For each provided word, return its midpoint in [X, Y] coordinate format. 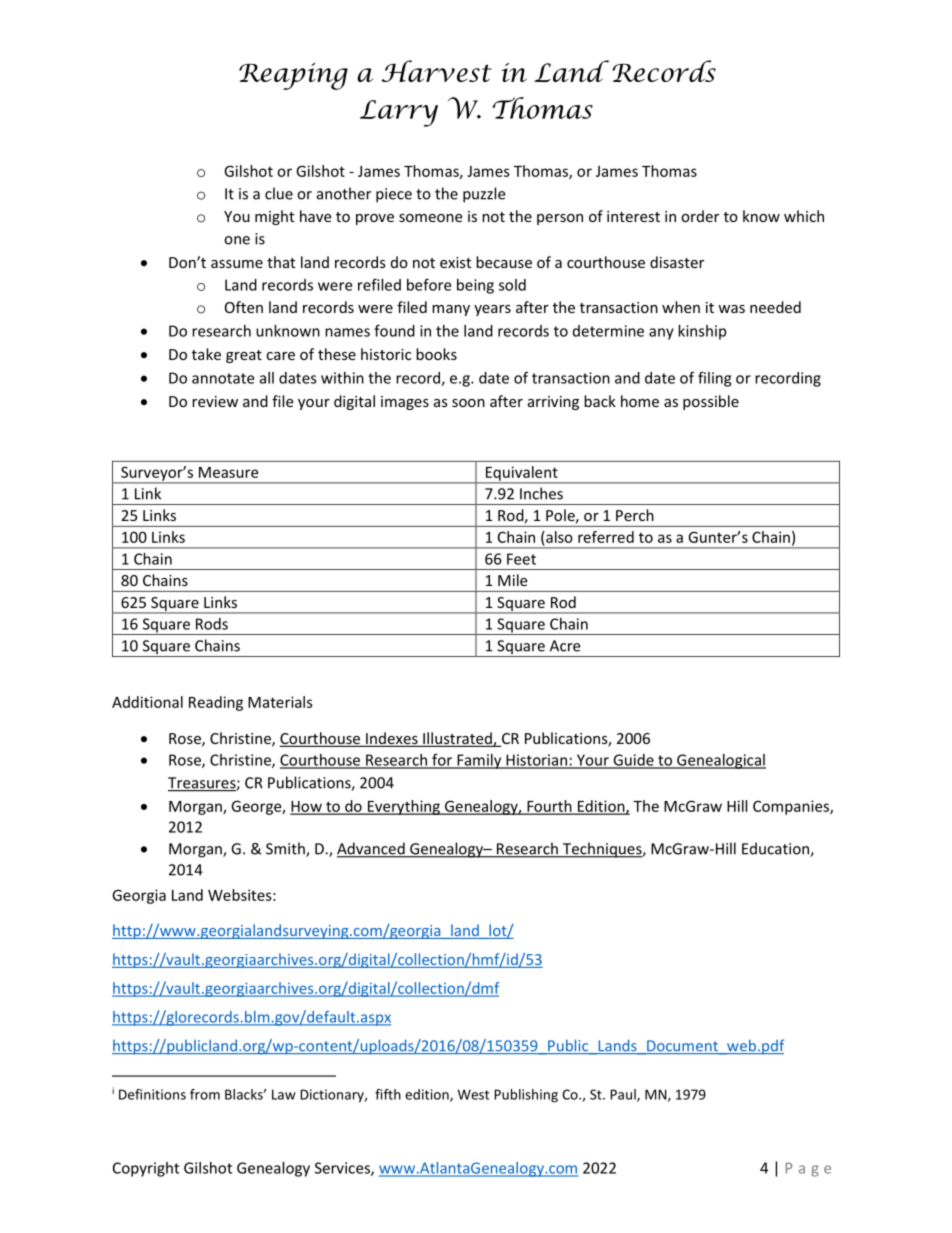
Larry [399, 113]
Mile [512, 580]
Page [808, 1170]
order [700, 216]
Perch [635, 515]
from [205, 1094]
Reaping [293, 76]
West [473, 1094]
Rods [212, 624]
